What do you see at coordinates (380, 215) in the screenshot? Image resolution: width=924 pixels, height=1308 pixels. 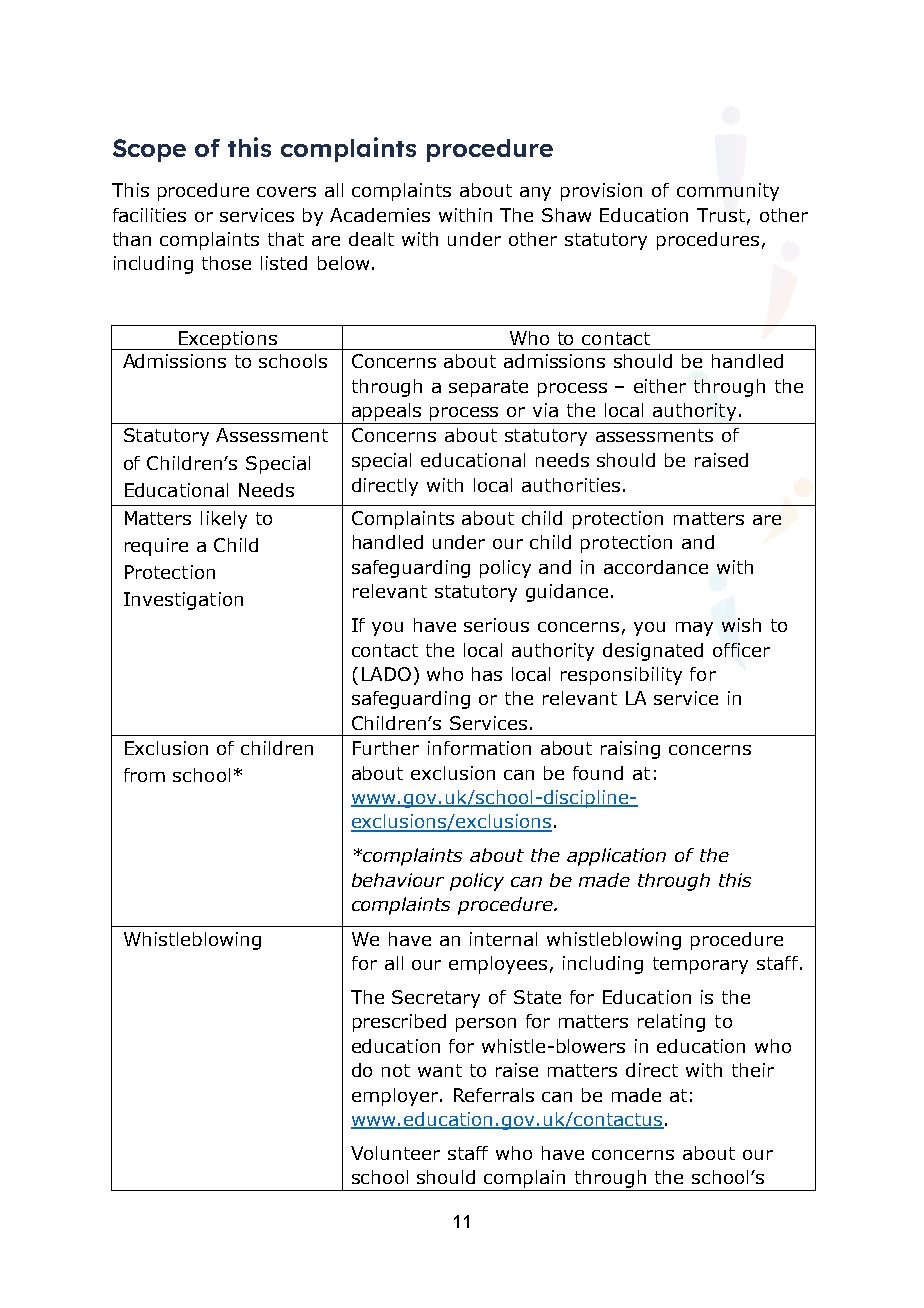 I see `Academies` at bounding box center [380, 215].
